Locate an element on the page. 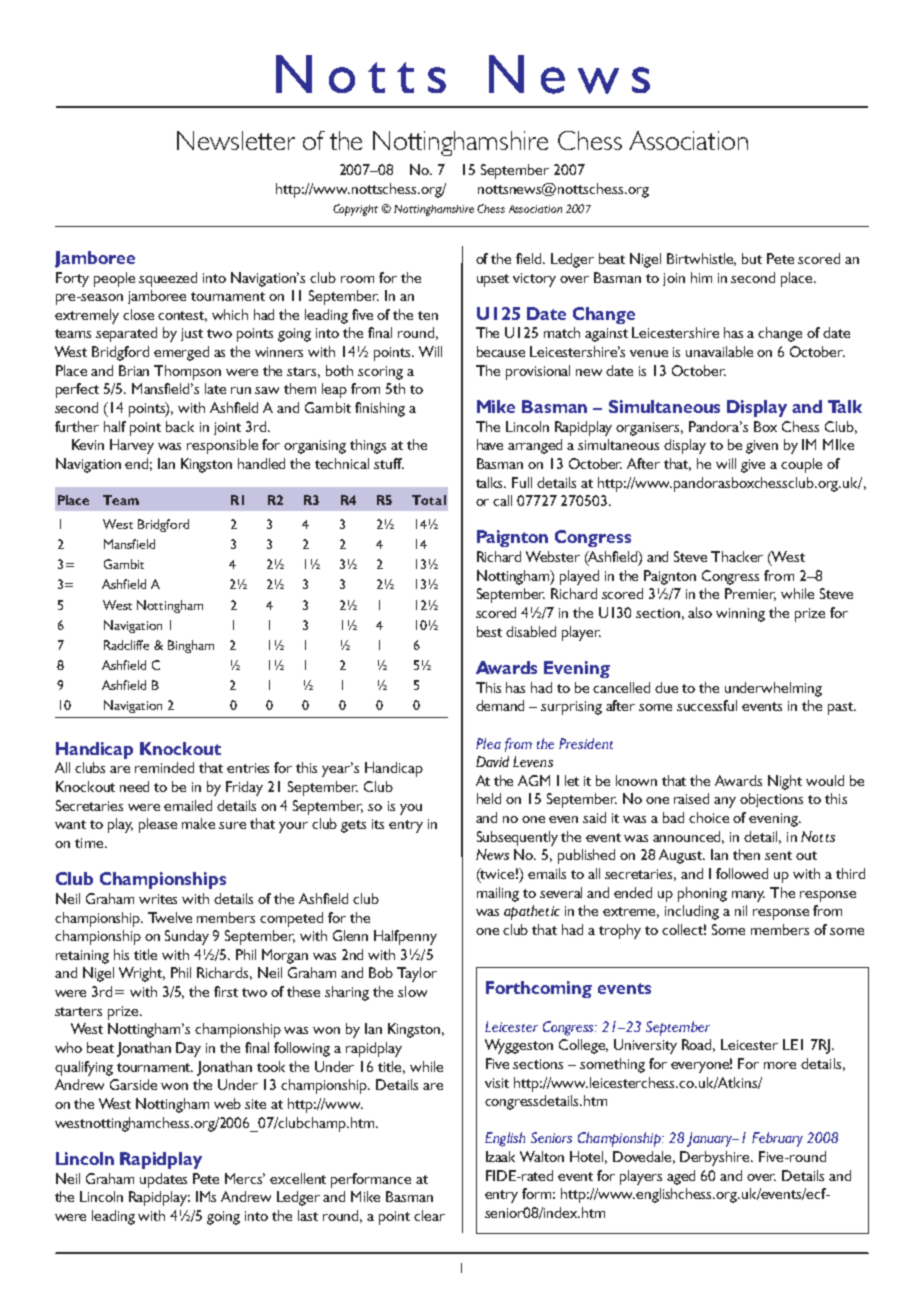  upset is located at coordinates (493, 280).
